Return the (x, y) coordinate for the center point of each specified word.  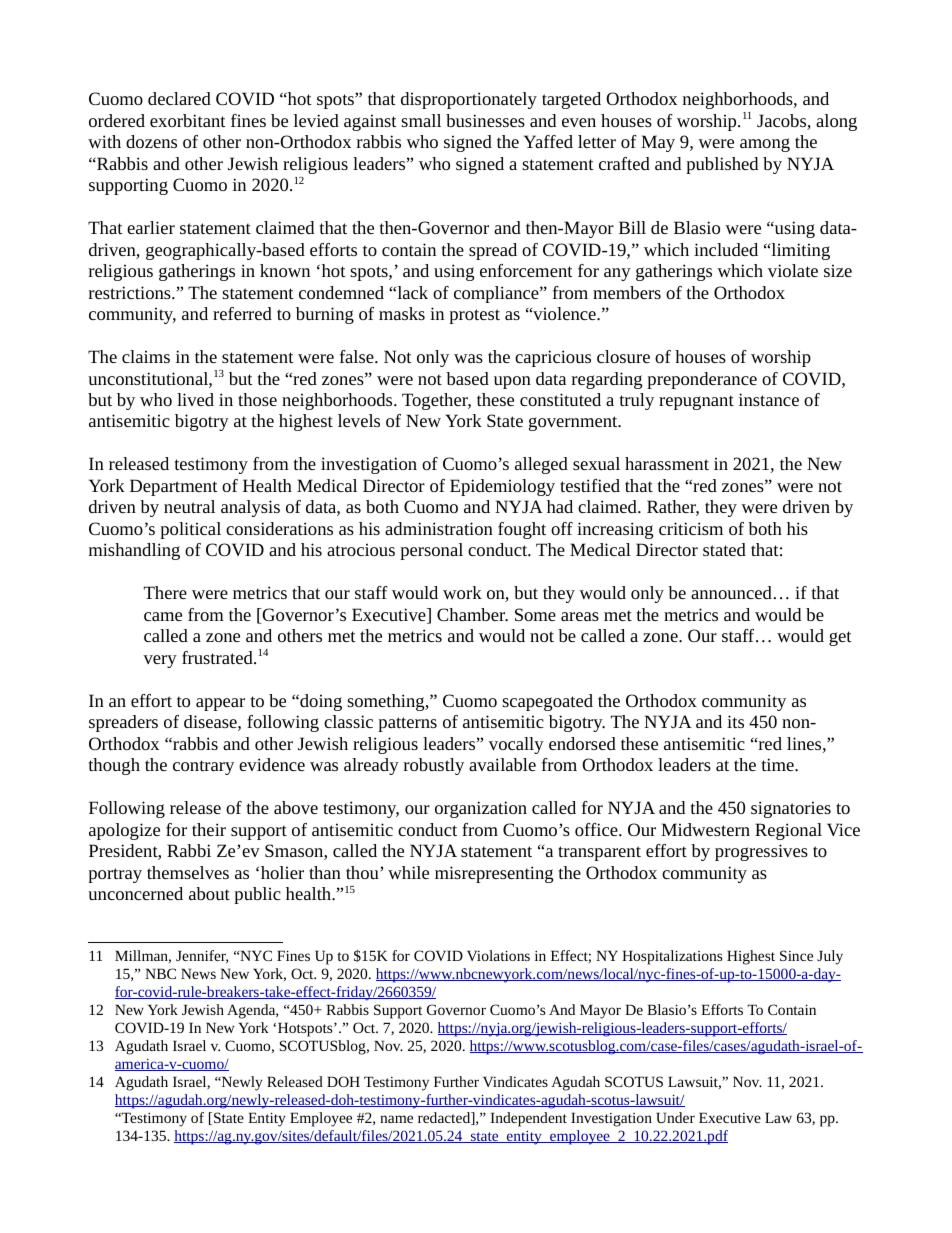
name (396, 1119)
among (765, 145)
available (502, 764)
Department (174, 487)
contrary (203, 767)
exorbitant (188, 120)
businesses (485, 120)
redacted (445, 1118)
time (779, 764)
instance (769, 399)
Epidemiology (502, 487)
